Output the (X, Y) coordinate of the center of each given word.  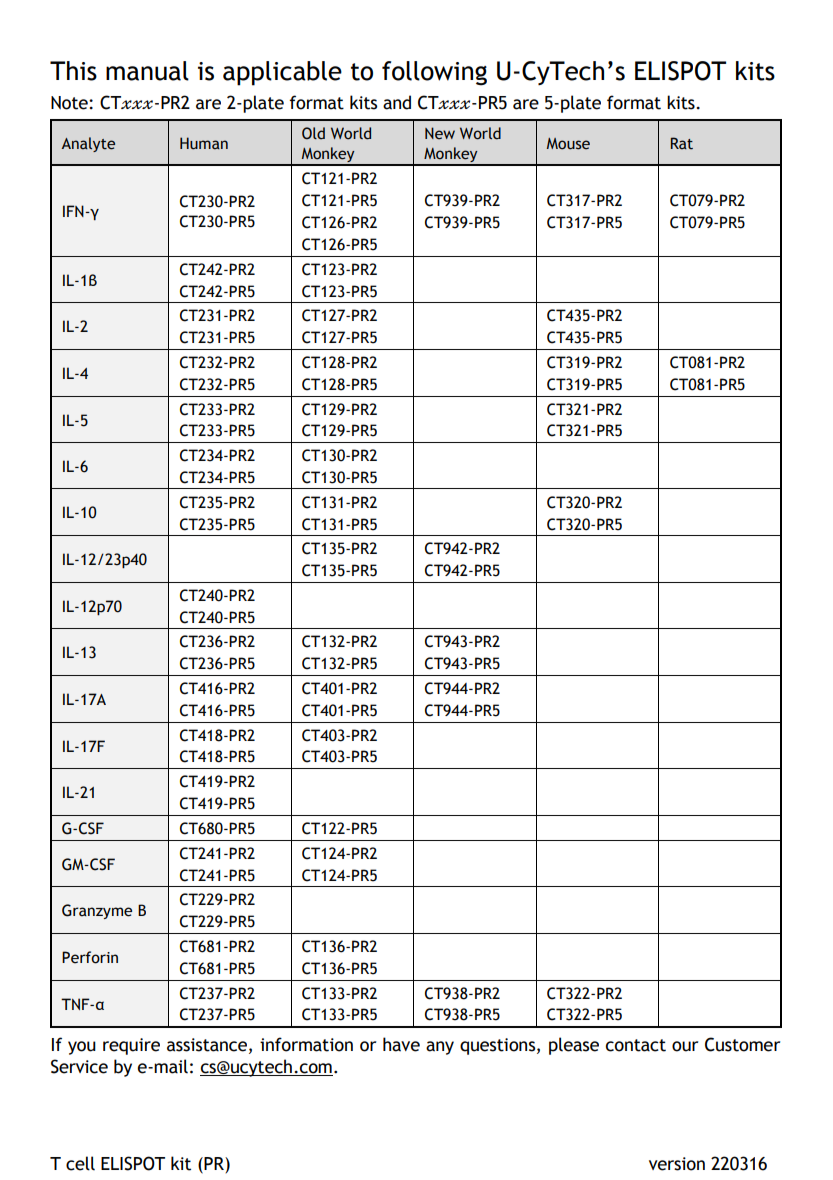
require (131, 1046)
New (440, 133)
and (397, 102)
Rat (682, 143)
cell (80, 1163)
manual (147, 71)
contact (636, 1045)
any (440, 1048)
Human (204, 143)
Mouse (568, 144)
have (401, 1044)
